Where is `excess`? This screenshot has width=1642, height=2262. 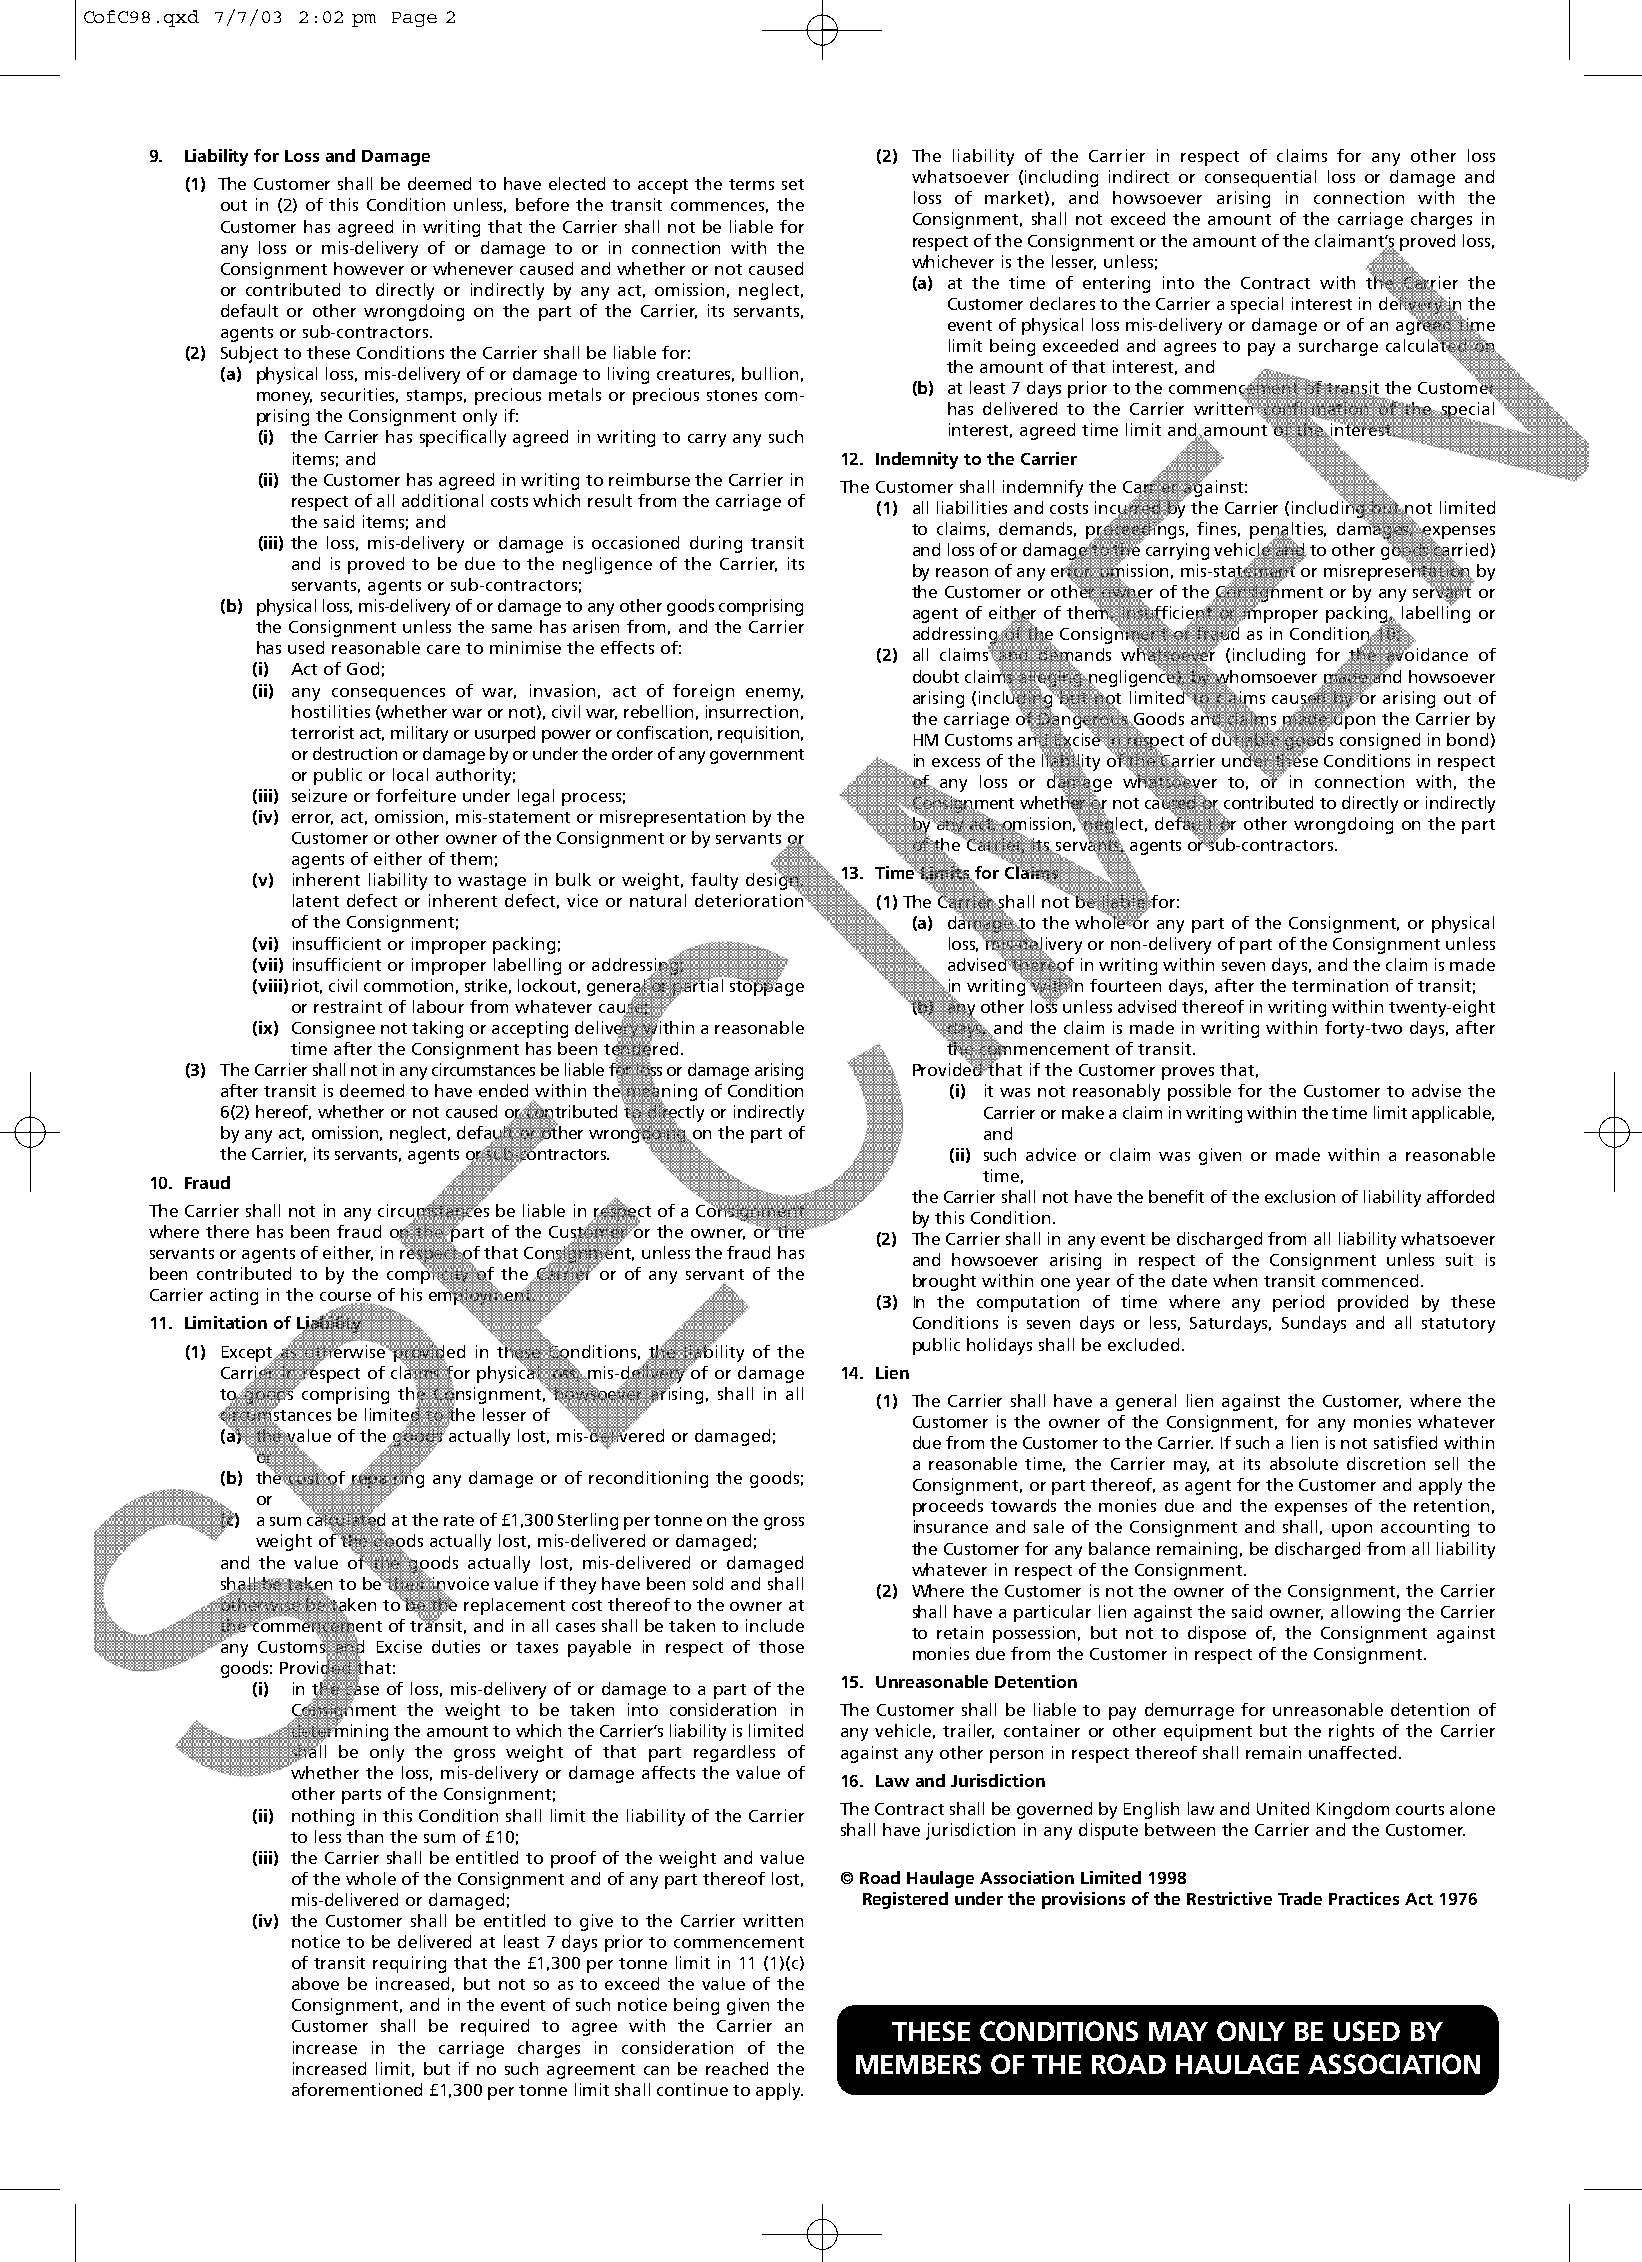
excess is located at coordinates (956, 762).
